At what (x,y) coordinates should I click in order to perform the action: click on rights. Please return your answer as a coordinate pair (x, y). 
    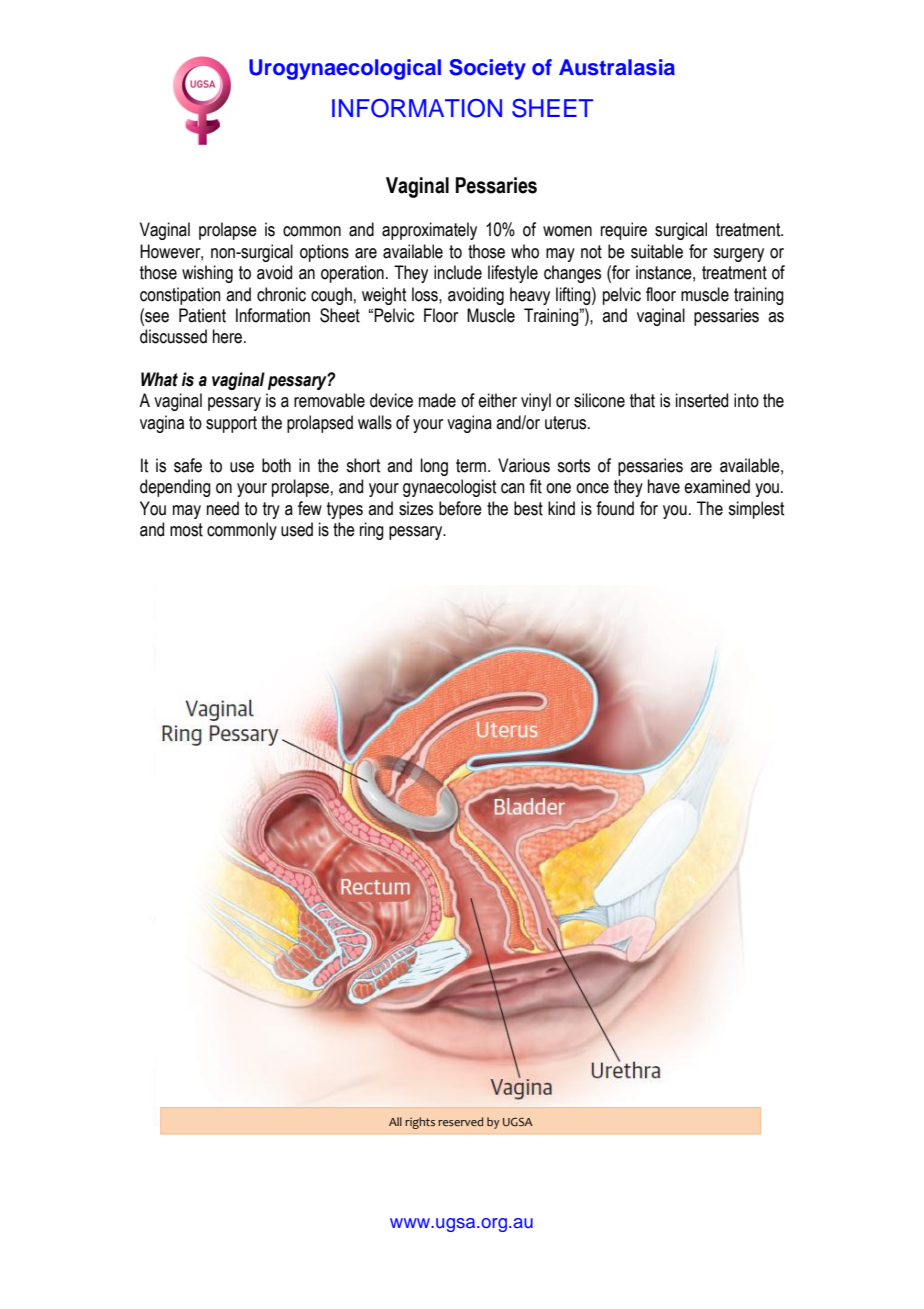
    Looking at the image, I should click on (420, 1123).
